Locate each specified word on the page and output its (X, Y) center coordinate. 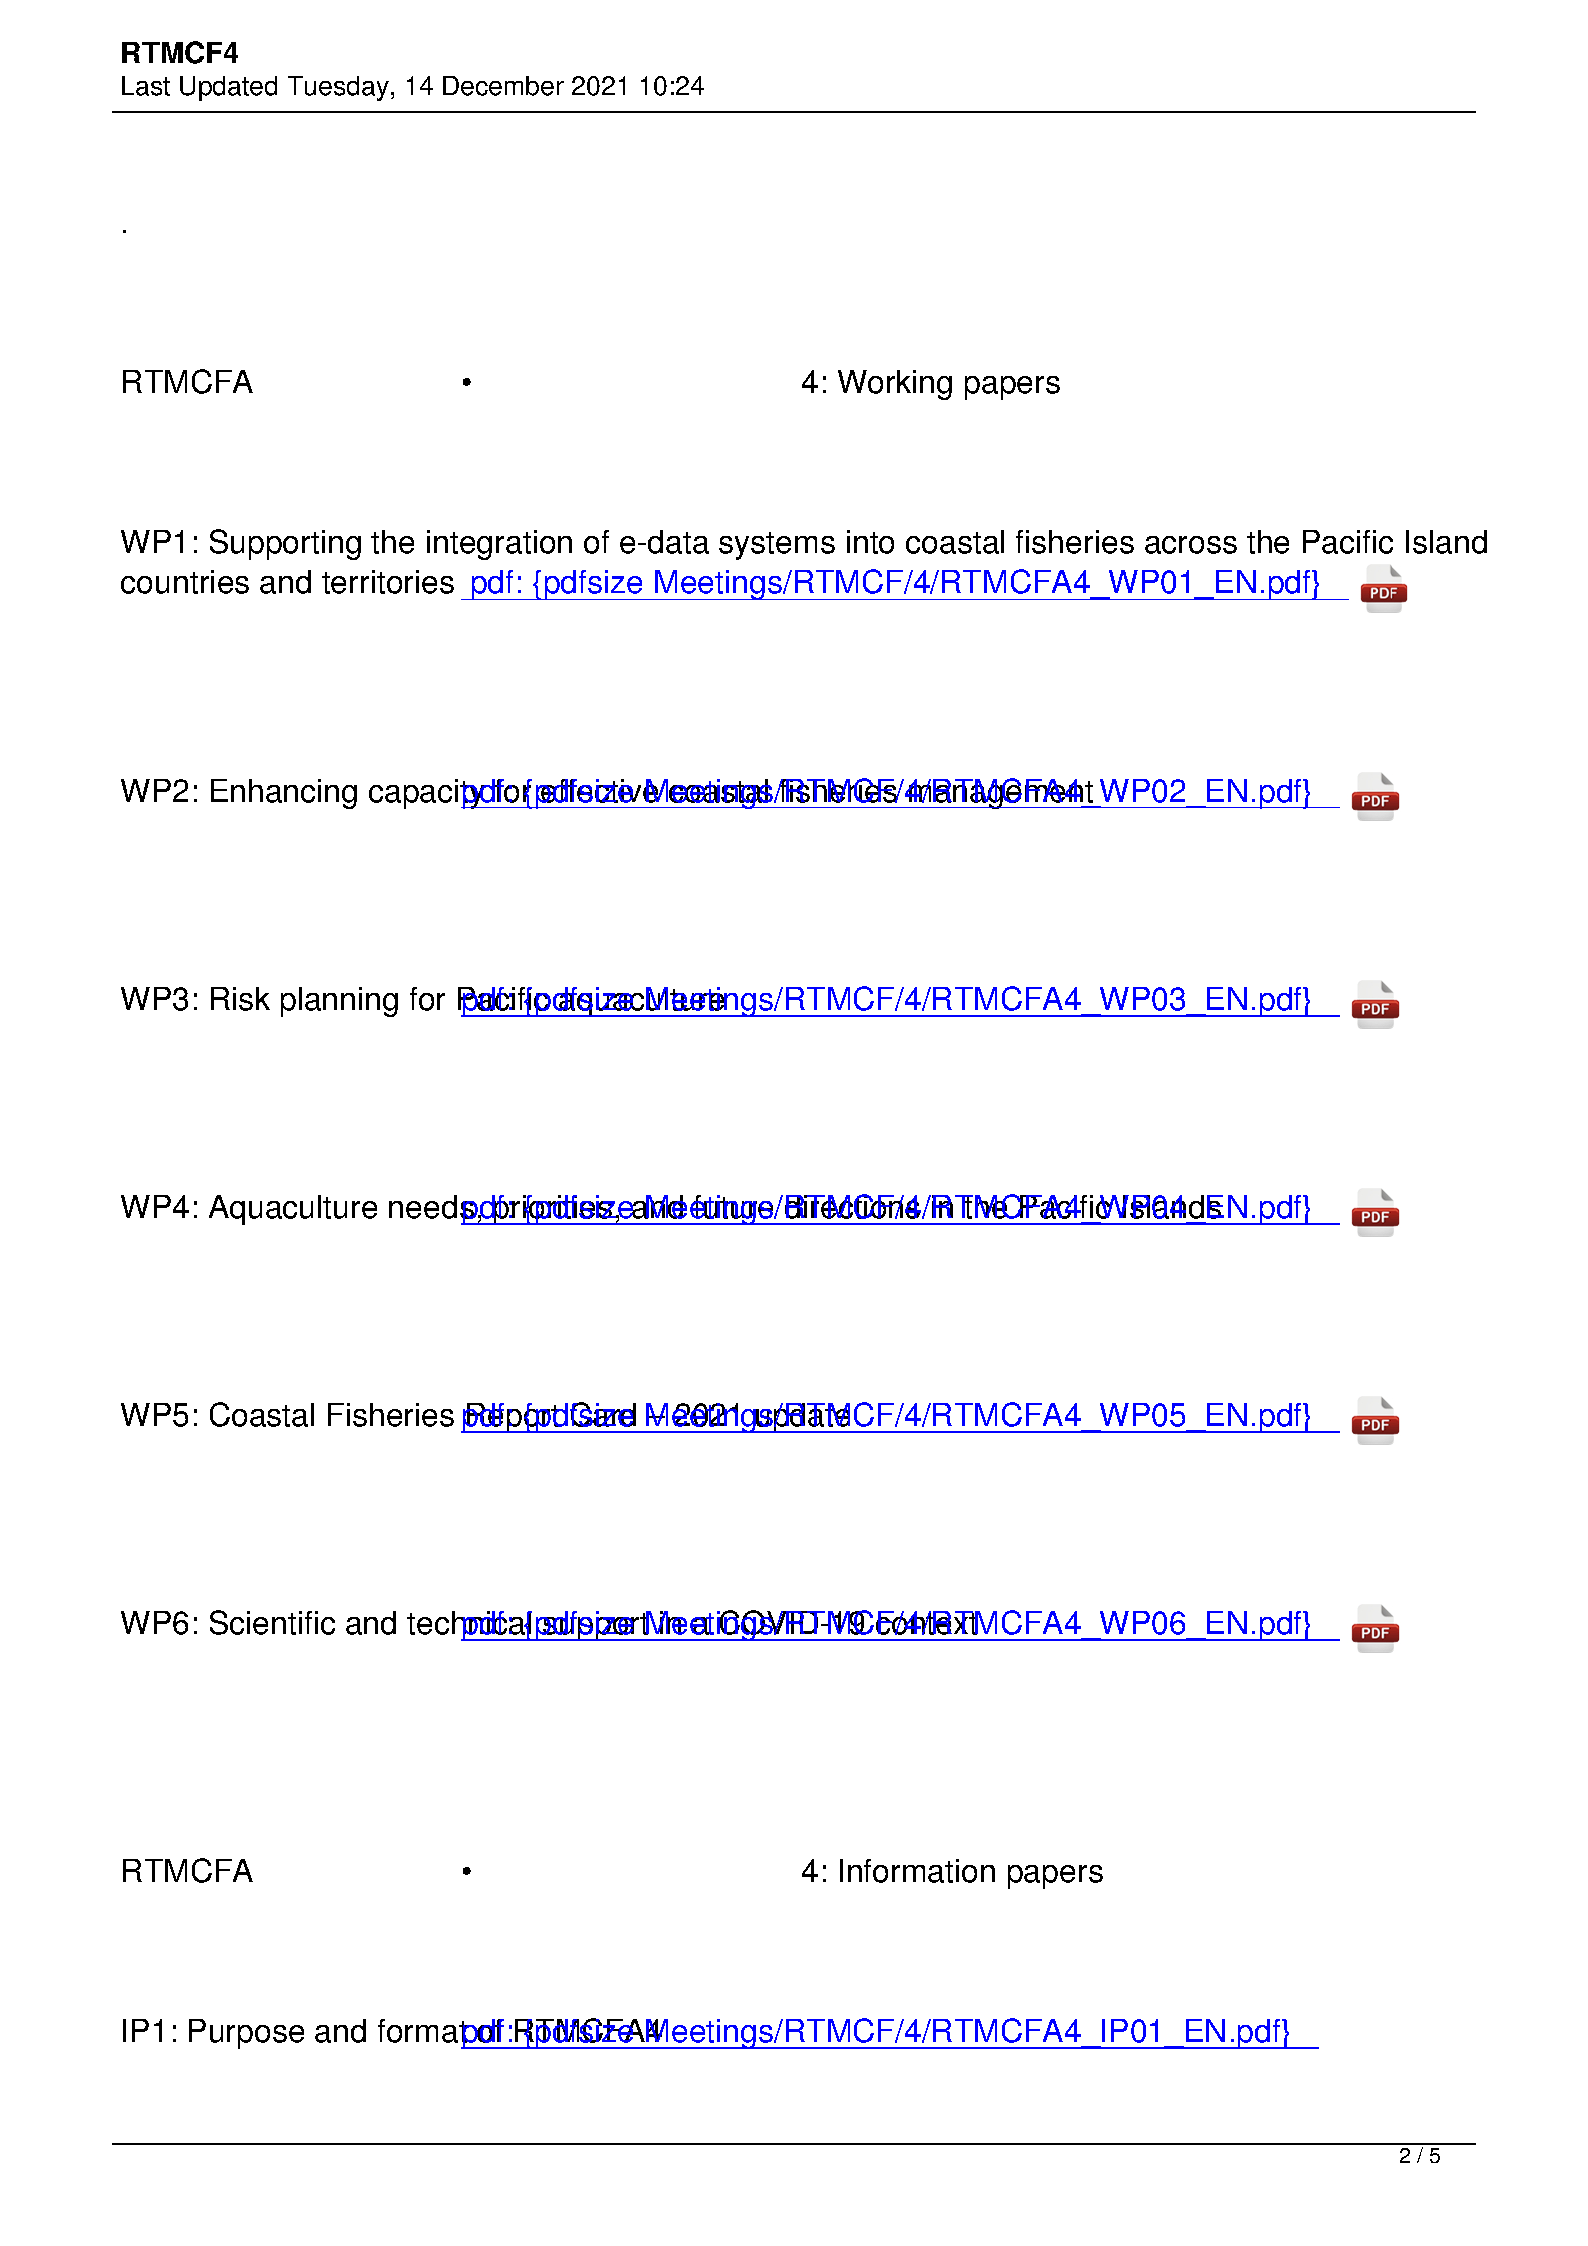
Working (895, 385)
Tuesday (338, 88)
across (1191, 545)
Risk (240, 999)
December (503, 86)
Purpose (246, 2034)
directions (854, 1206)
